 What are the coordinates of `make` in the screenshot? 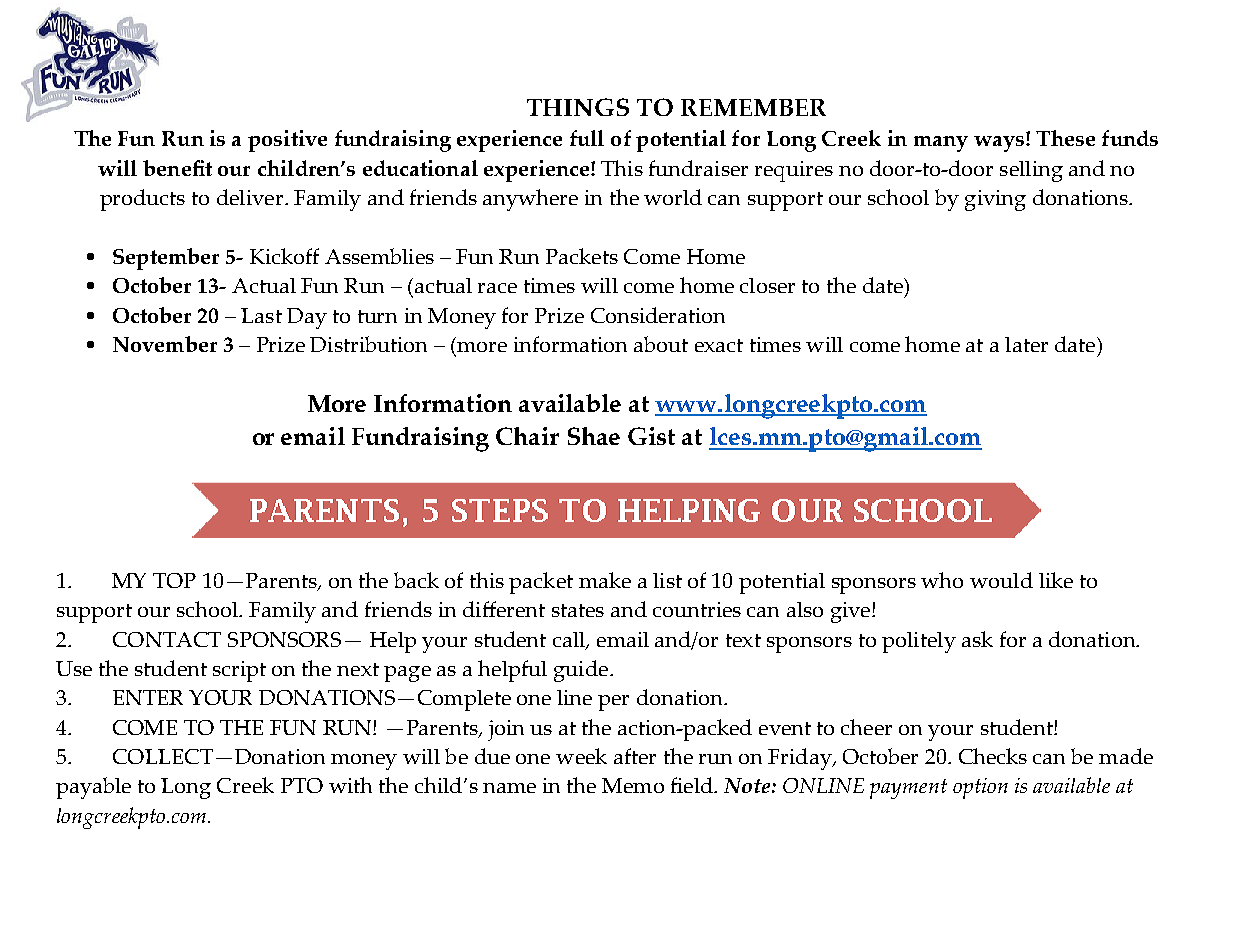 It's located at (605, 580).
